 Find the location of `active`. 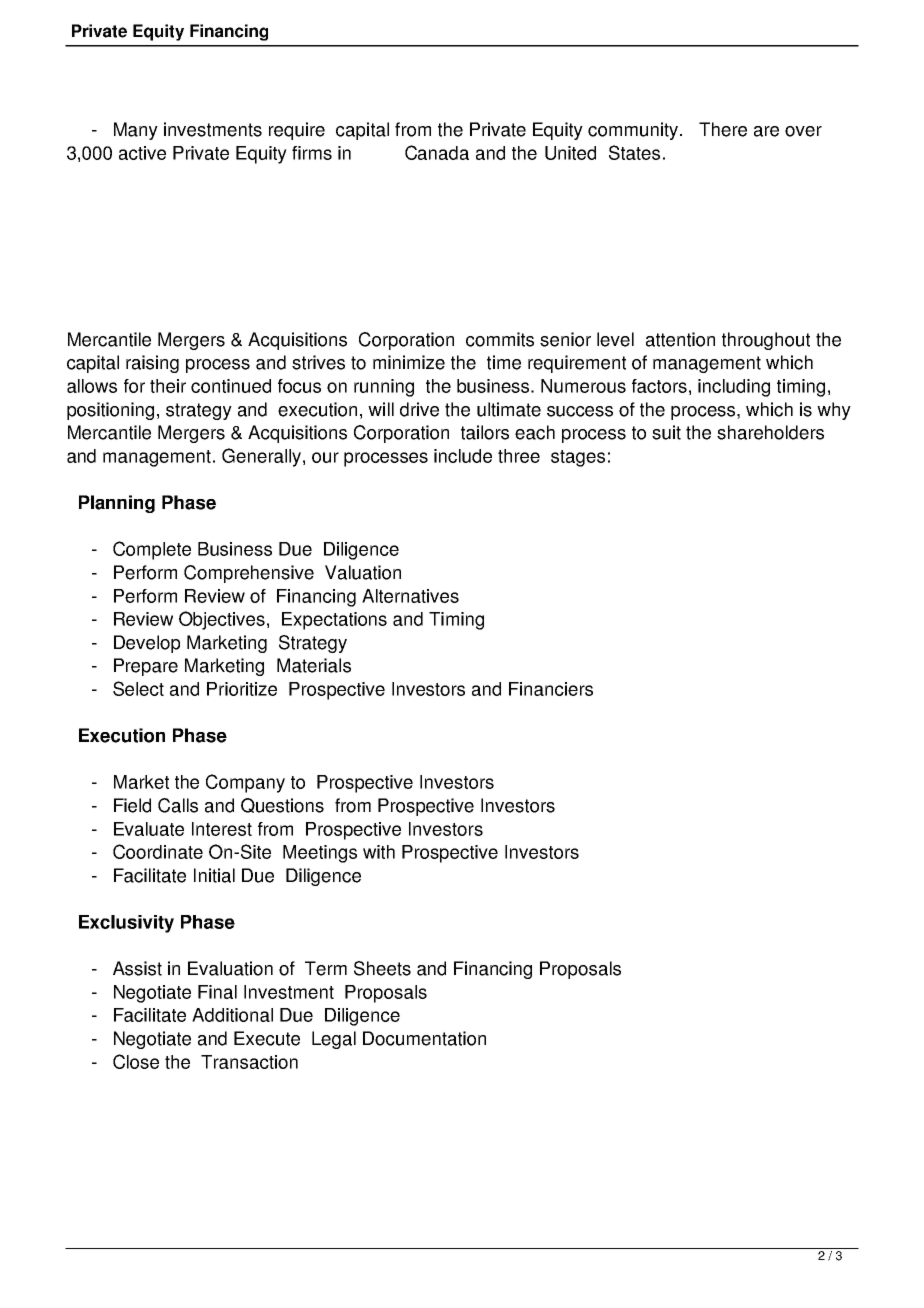

active is located at coordinates (142, 153).
